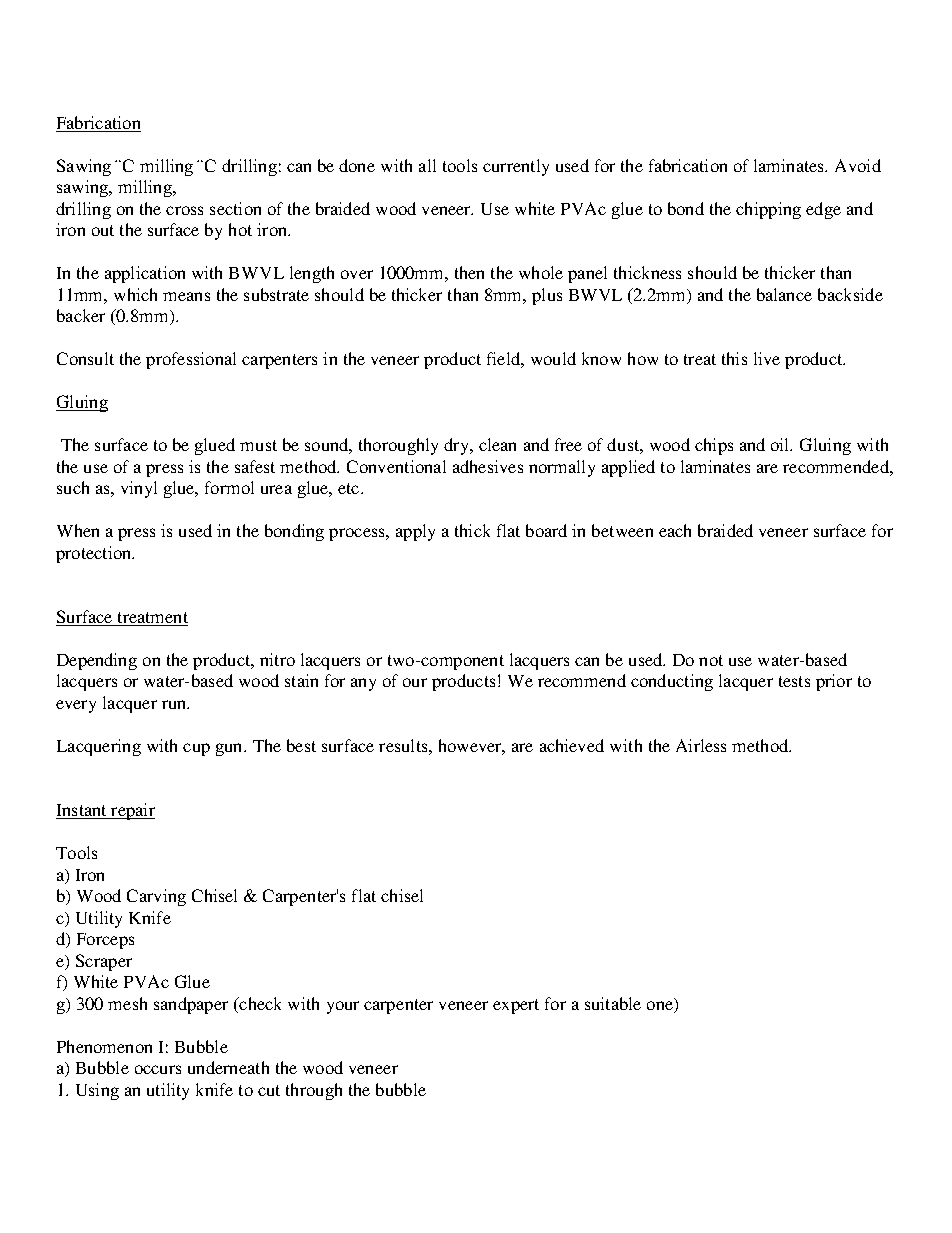 The width and height of the image is (952, 1233). Describe the element at coordinates (516, 1006) in the image. I see `expert` at that location.
